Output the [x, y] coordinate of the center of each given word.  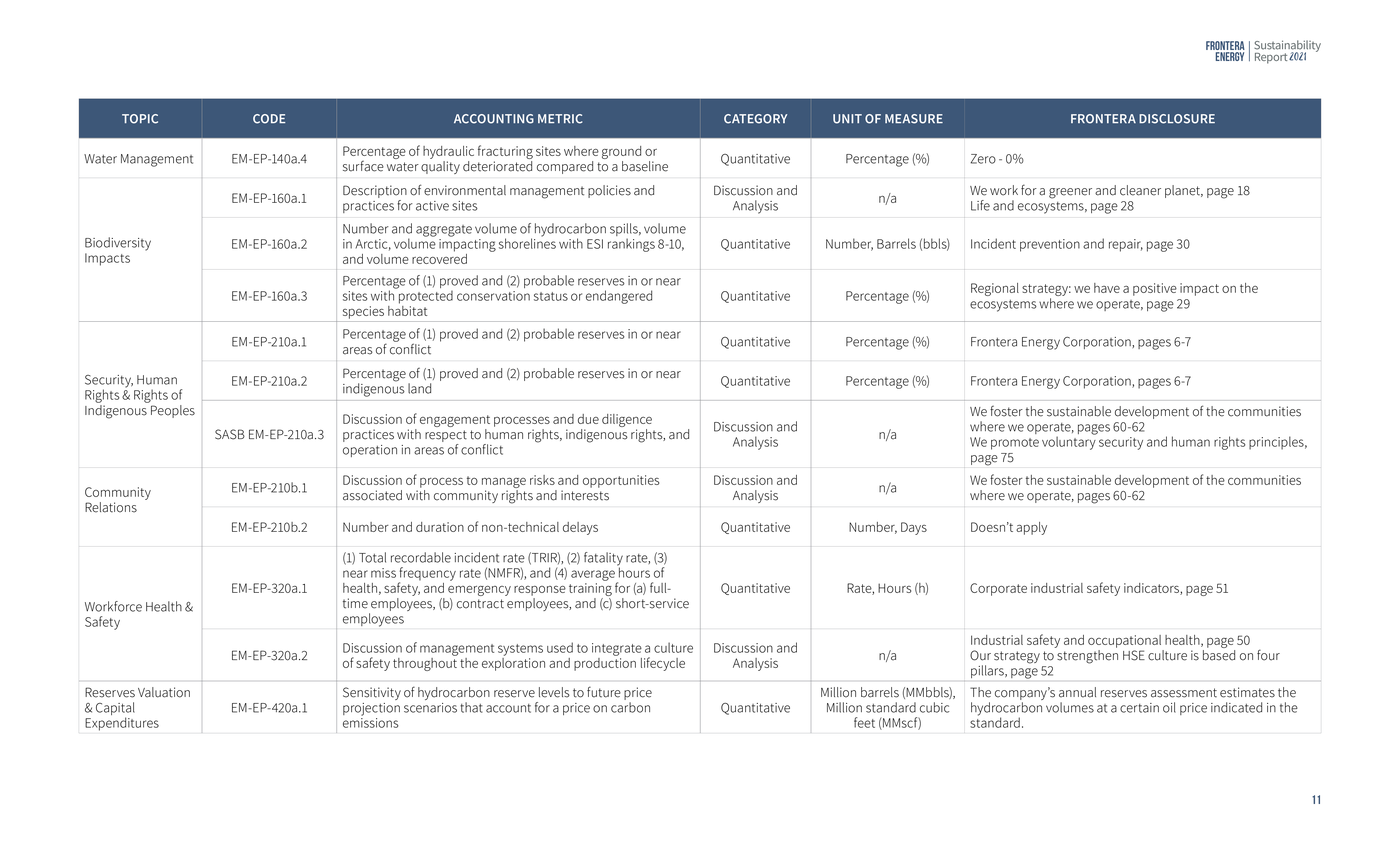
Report [1271, 58]
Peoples [173, 411]
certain [1139, 708]
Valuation [164, 692]
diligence [627, 420]
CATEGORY [755, 119]
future [604, 692]
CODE [269, 119]
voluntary [1069, 442]
